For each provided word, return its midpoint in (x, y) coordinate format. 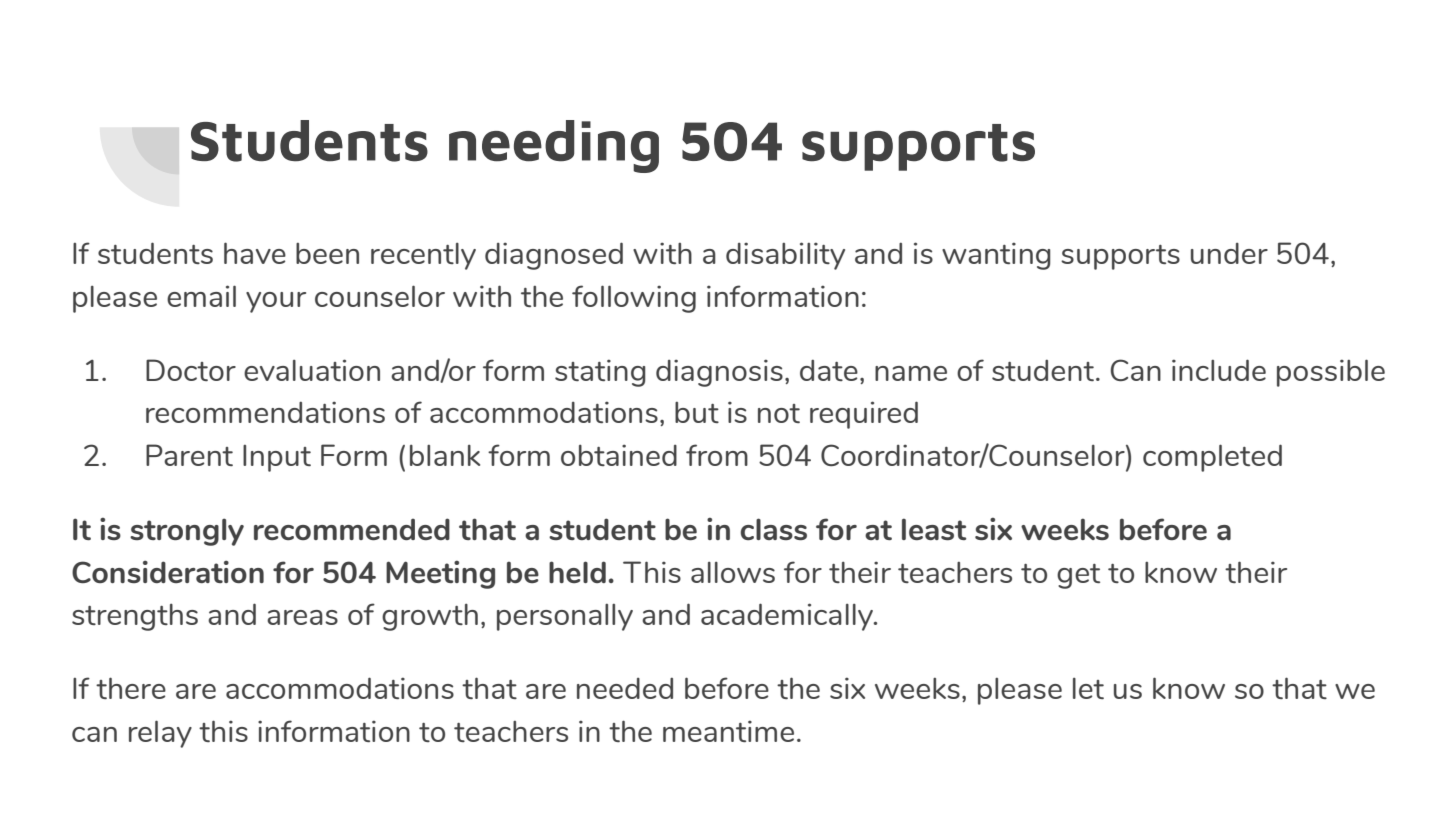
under (1229, 253)
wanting (996, 256)
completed (1212, 458)
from (717, 455)
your (276, 302)
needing (554, 146)
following (634, 299)
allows (733, 572)
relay (160, 734)
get (1078, 576)
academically (788, 617)
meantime (728, 731)
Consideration (168, 571)
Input (277, 458)
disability (785, 256)
